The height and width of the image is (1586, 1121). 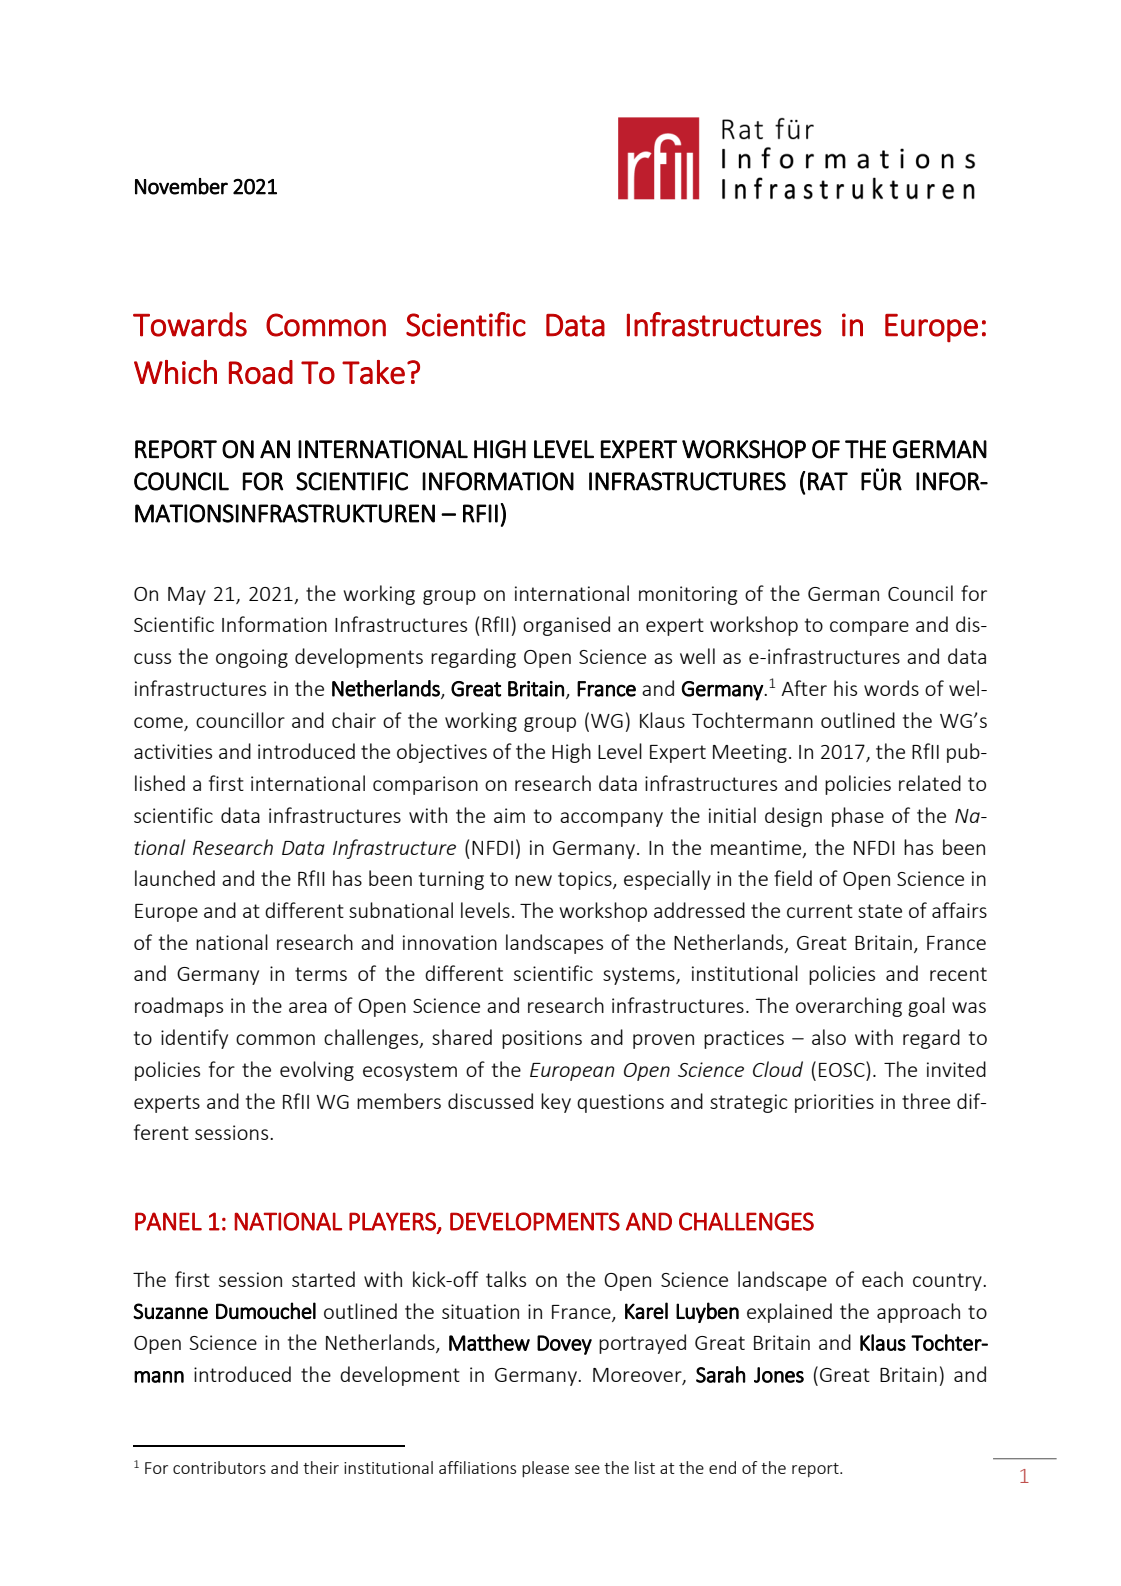 What do you see at coordinates (858, 817) in the image?
I see `phase` at bounding box center [858, 817].
